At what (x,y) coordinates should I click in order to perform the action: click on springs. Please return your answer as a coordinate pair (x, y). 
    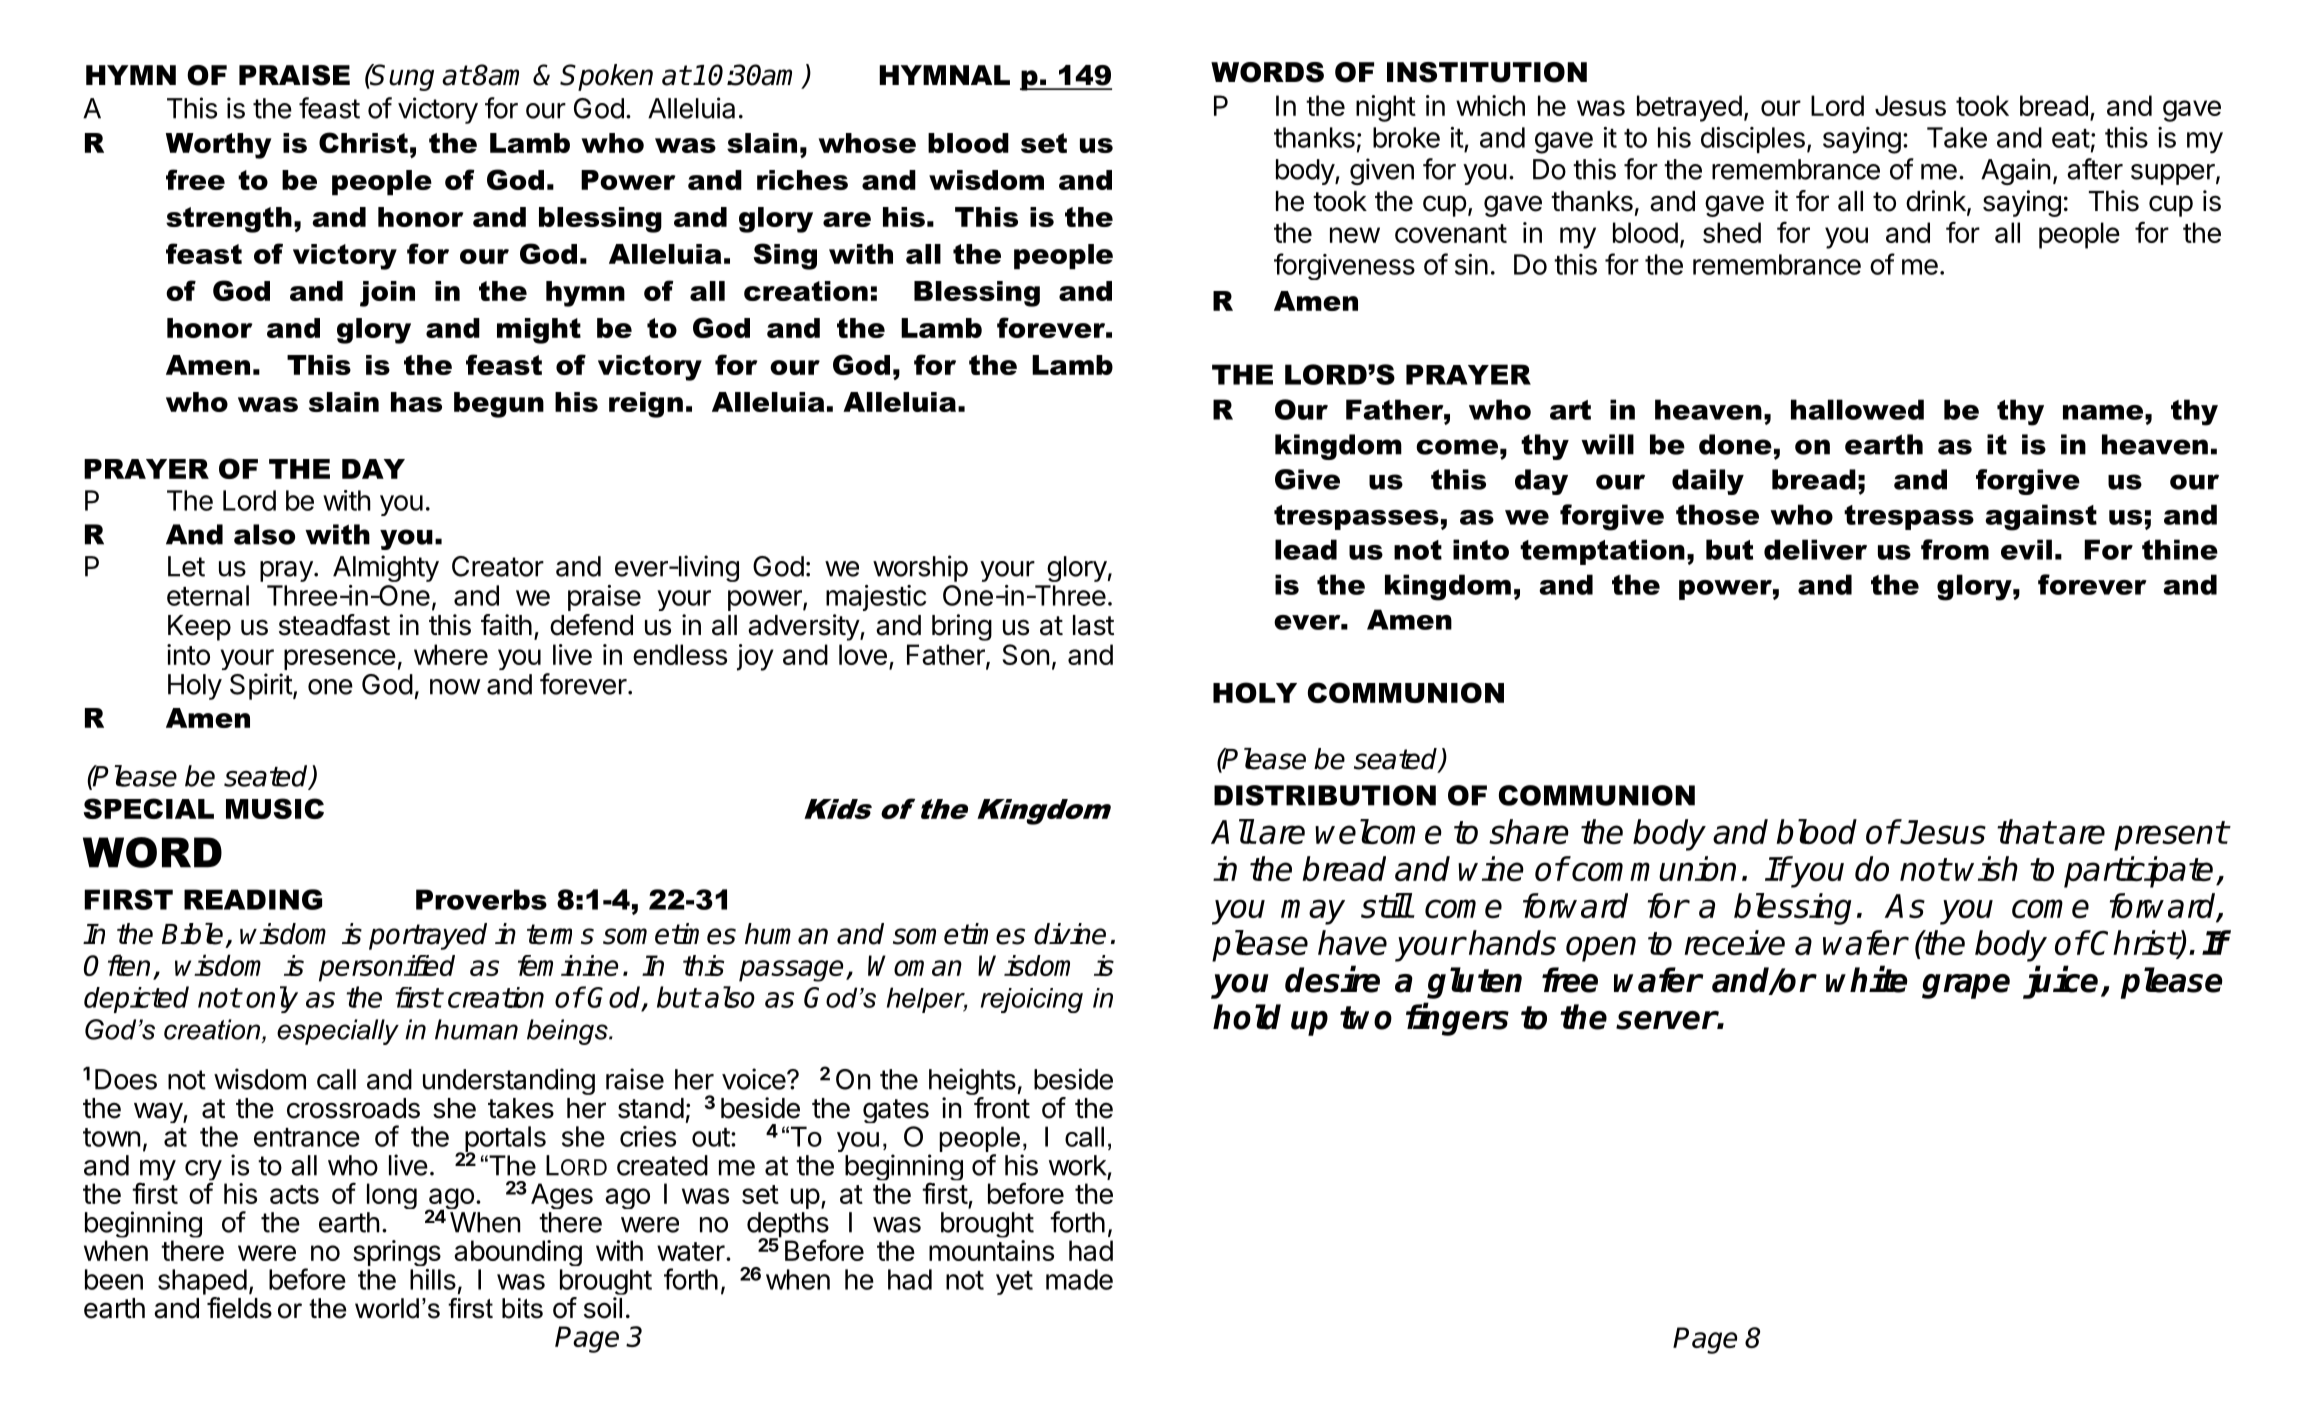
    Looking at the image, I should click on (397, 1253).
